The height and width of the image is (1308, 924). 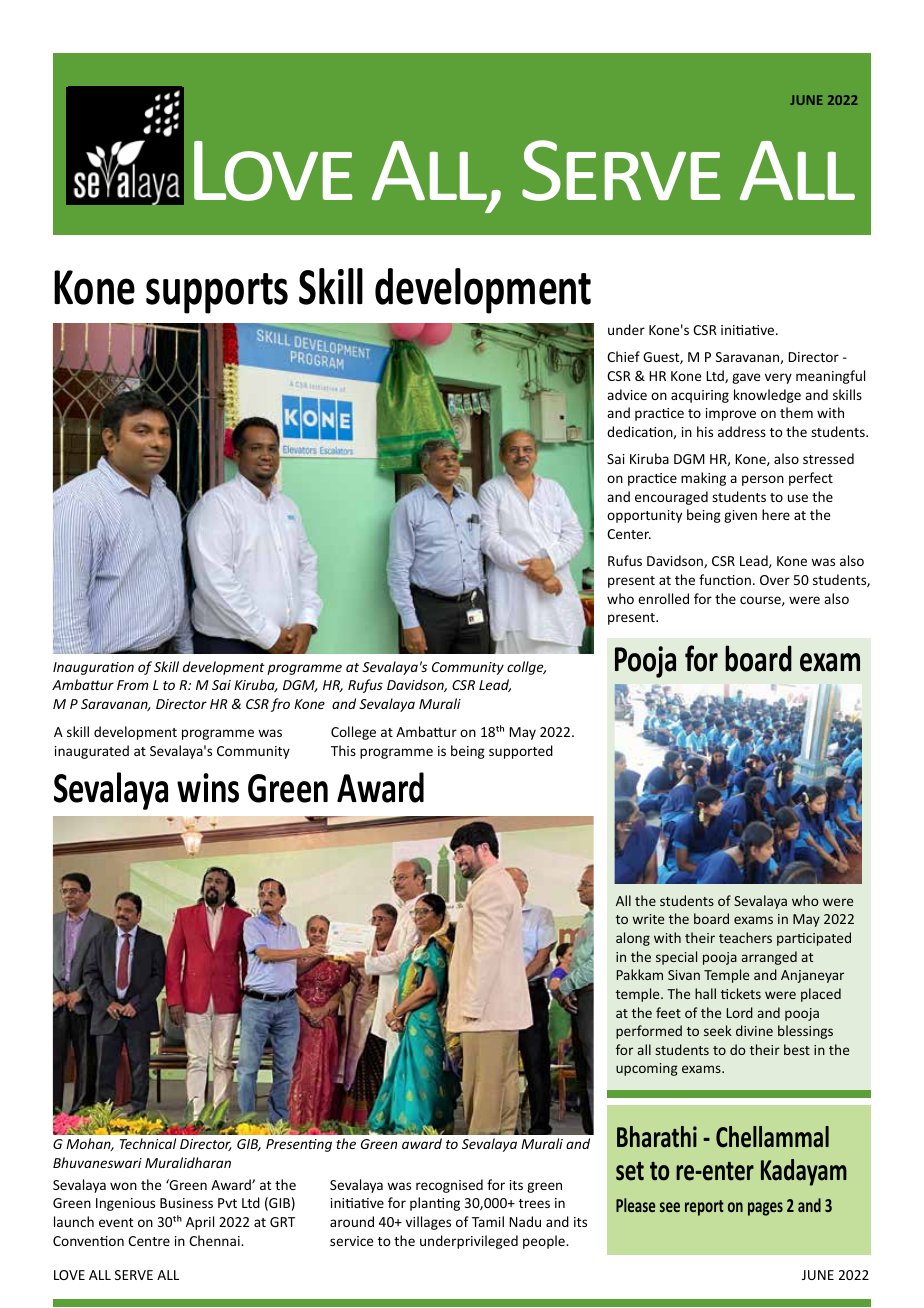 What do you see at coordinates (746, 378) in the image?
I see `gave` at bounding box center [746, 378].
